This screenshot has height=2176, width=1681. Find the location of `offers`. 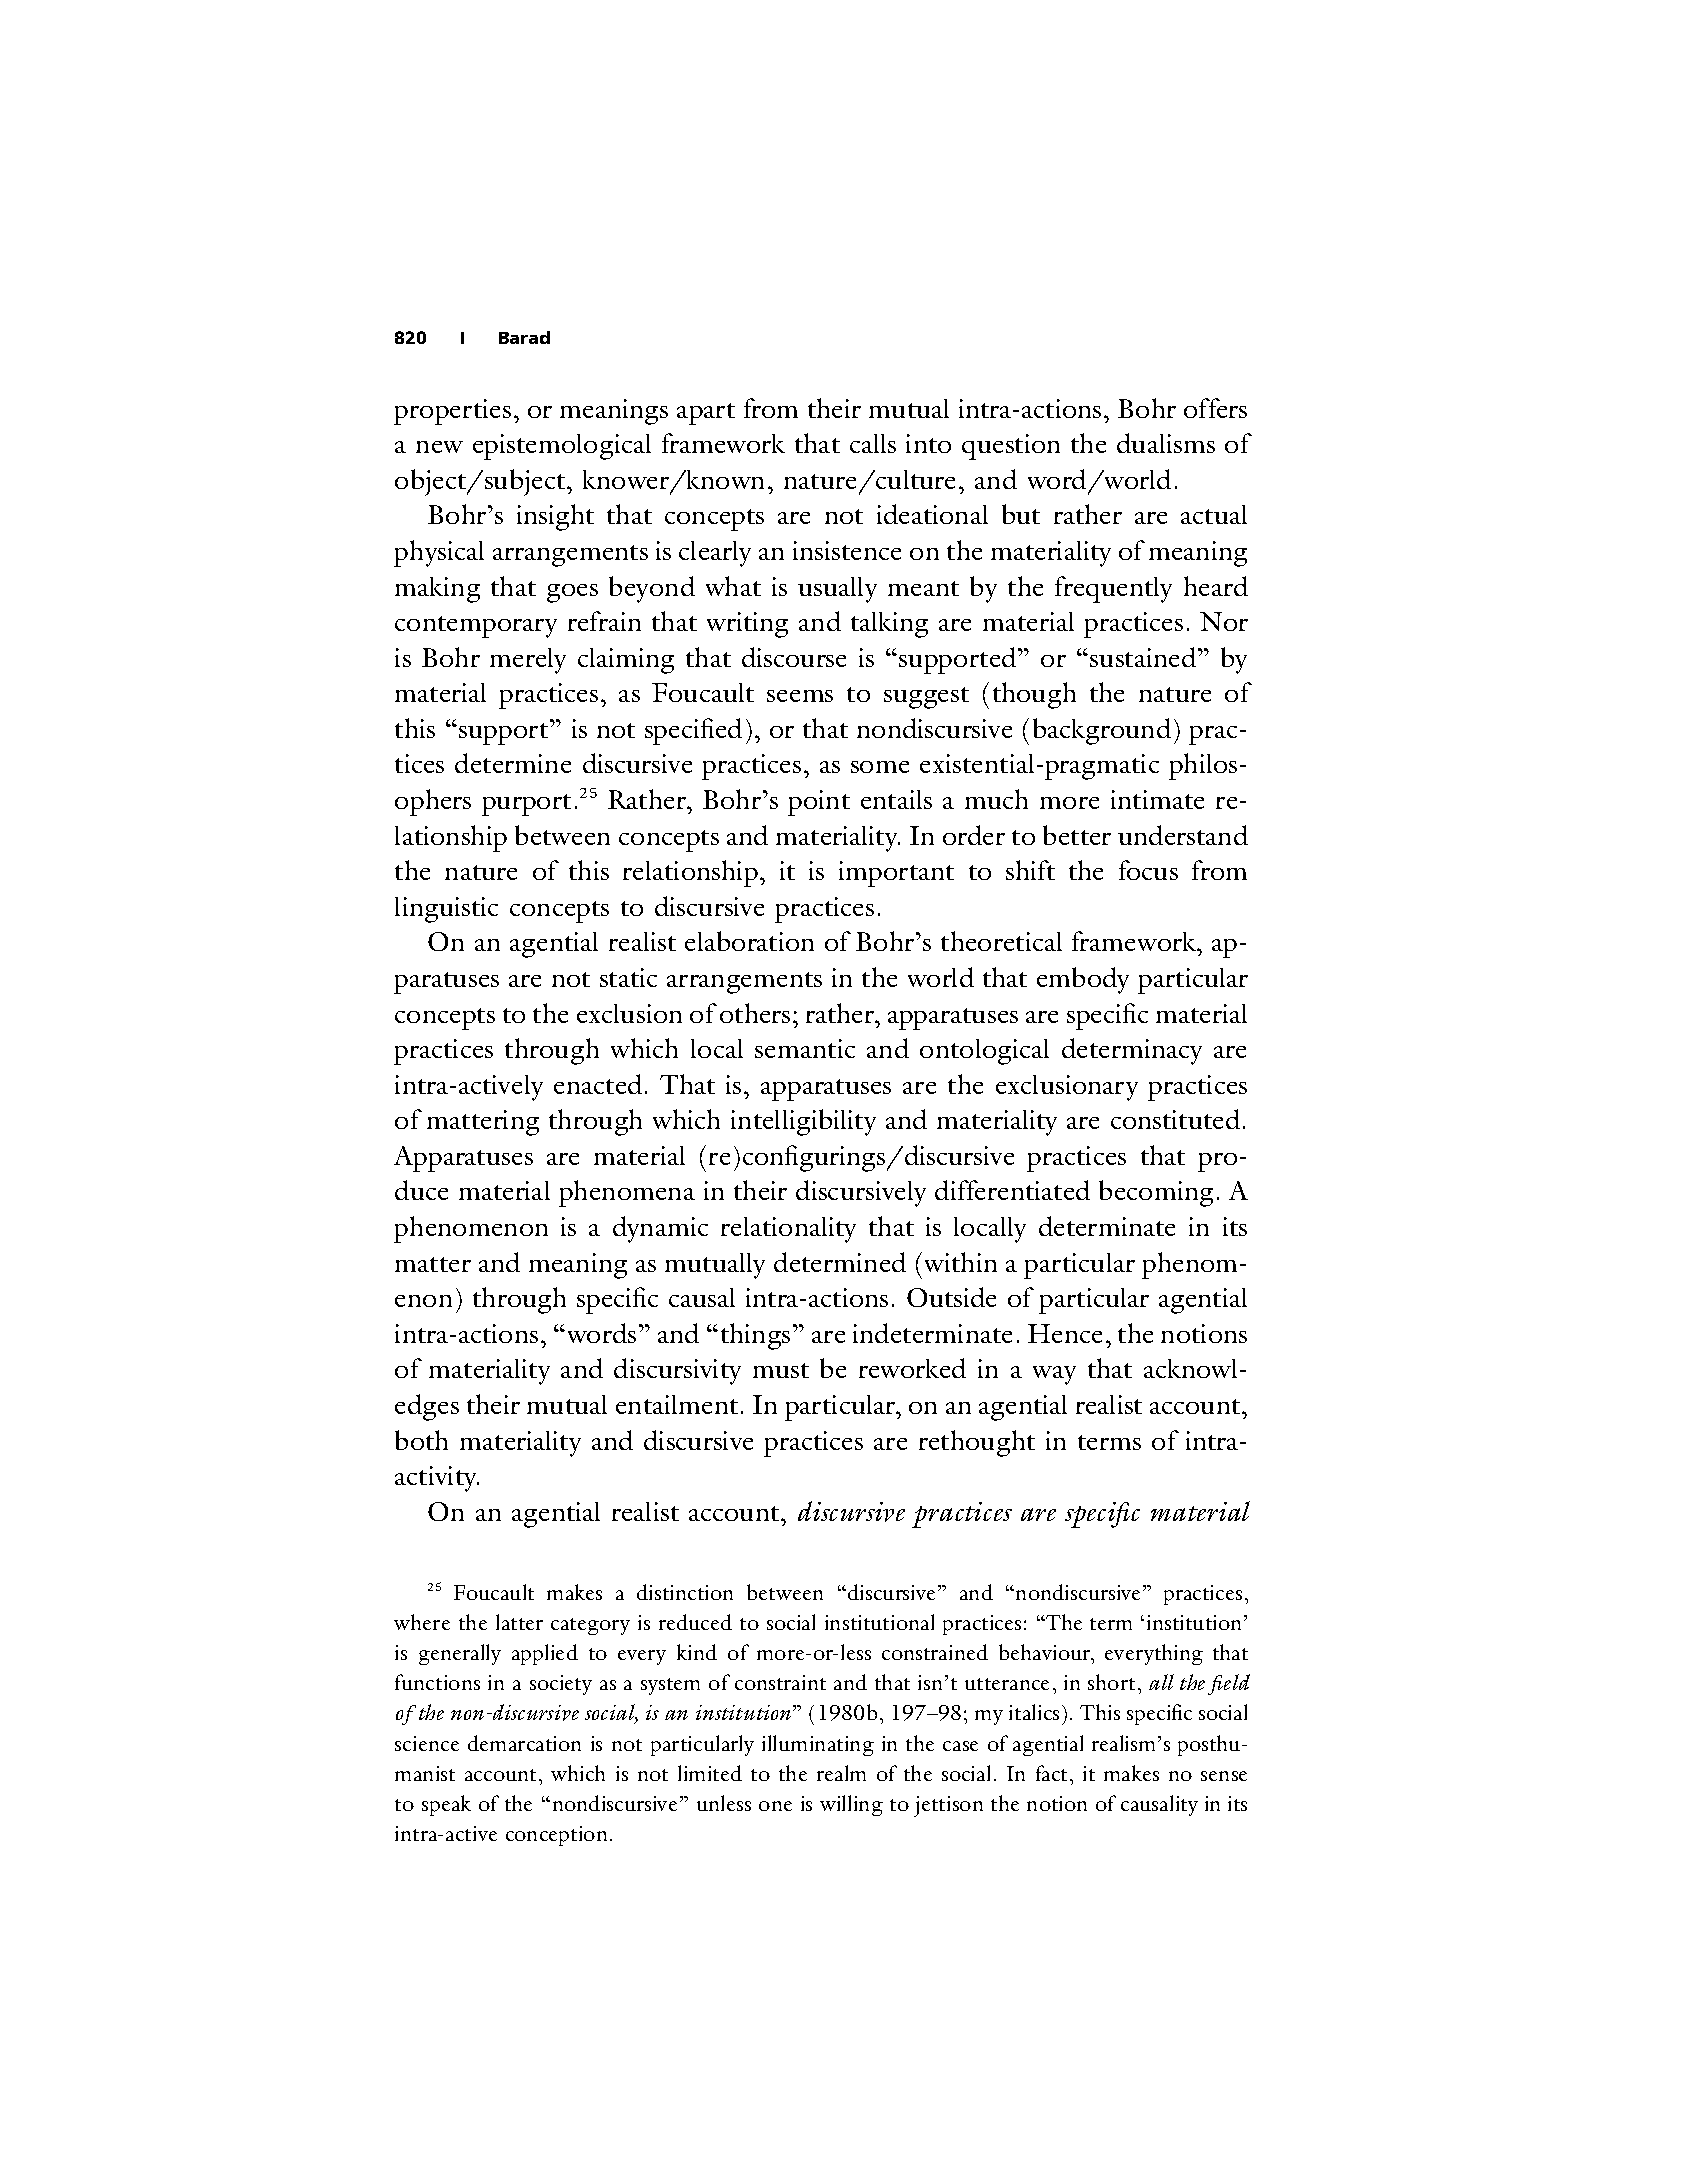

offers is located at coordinates (1215, 408).
